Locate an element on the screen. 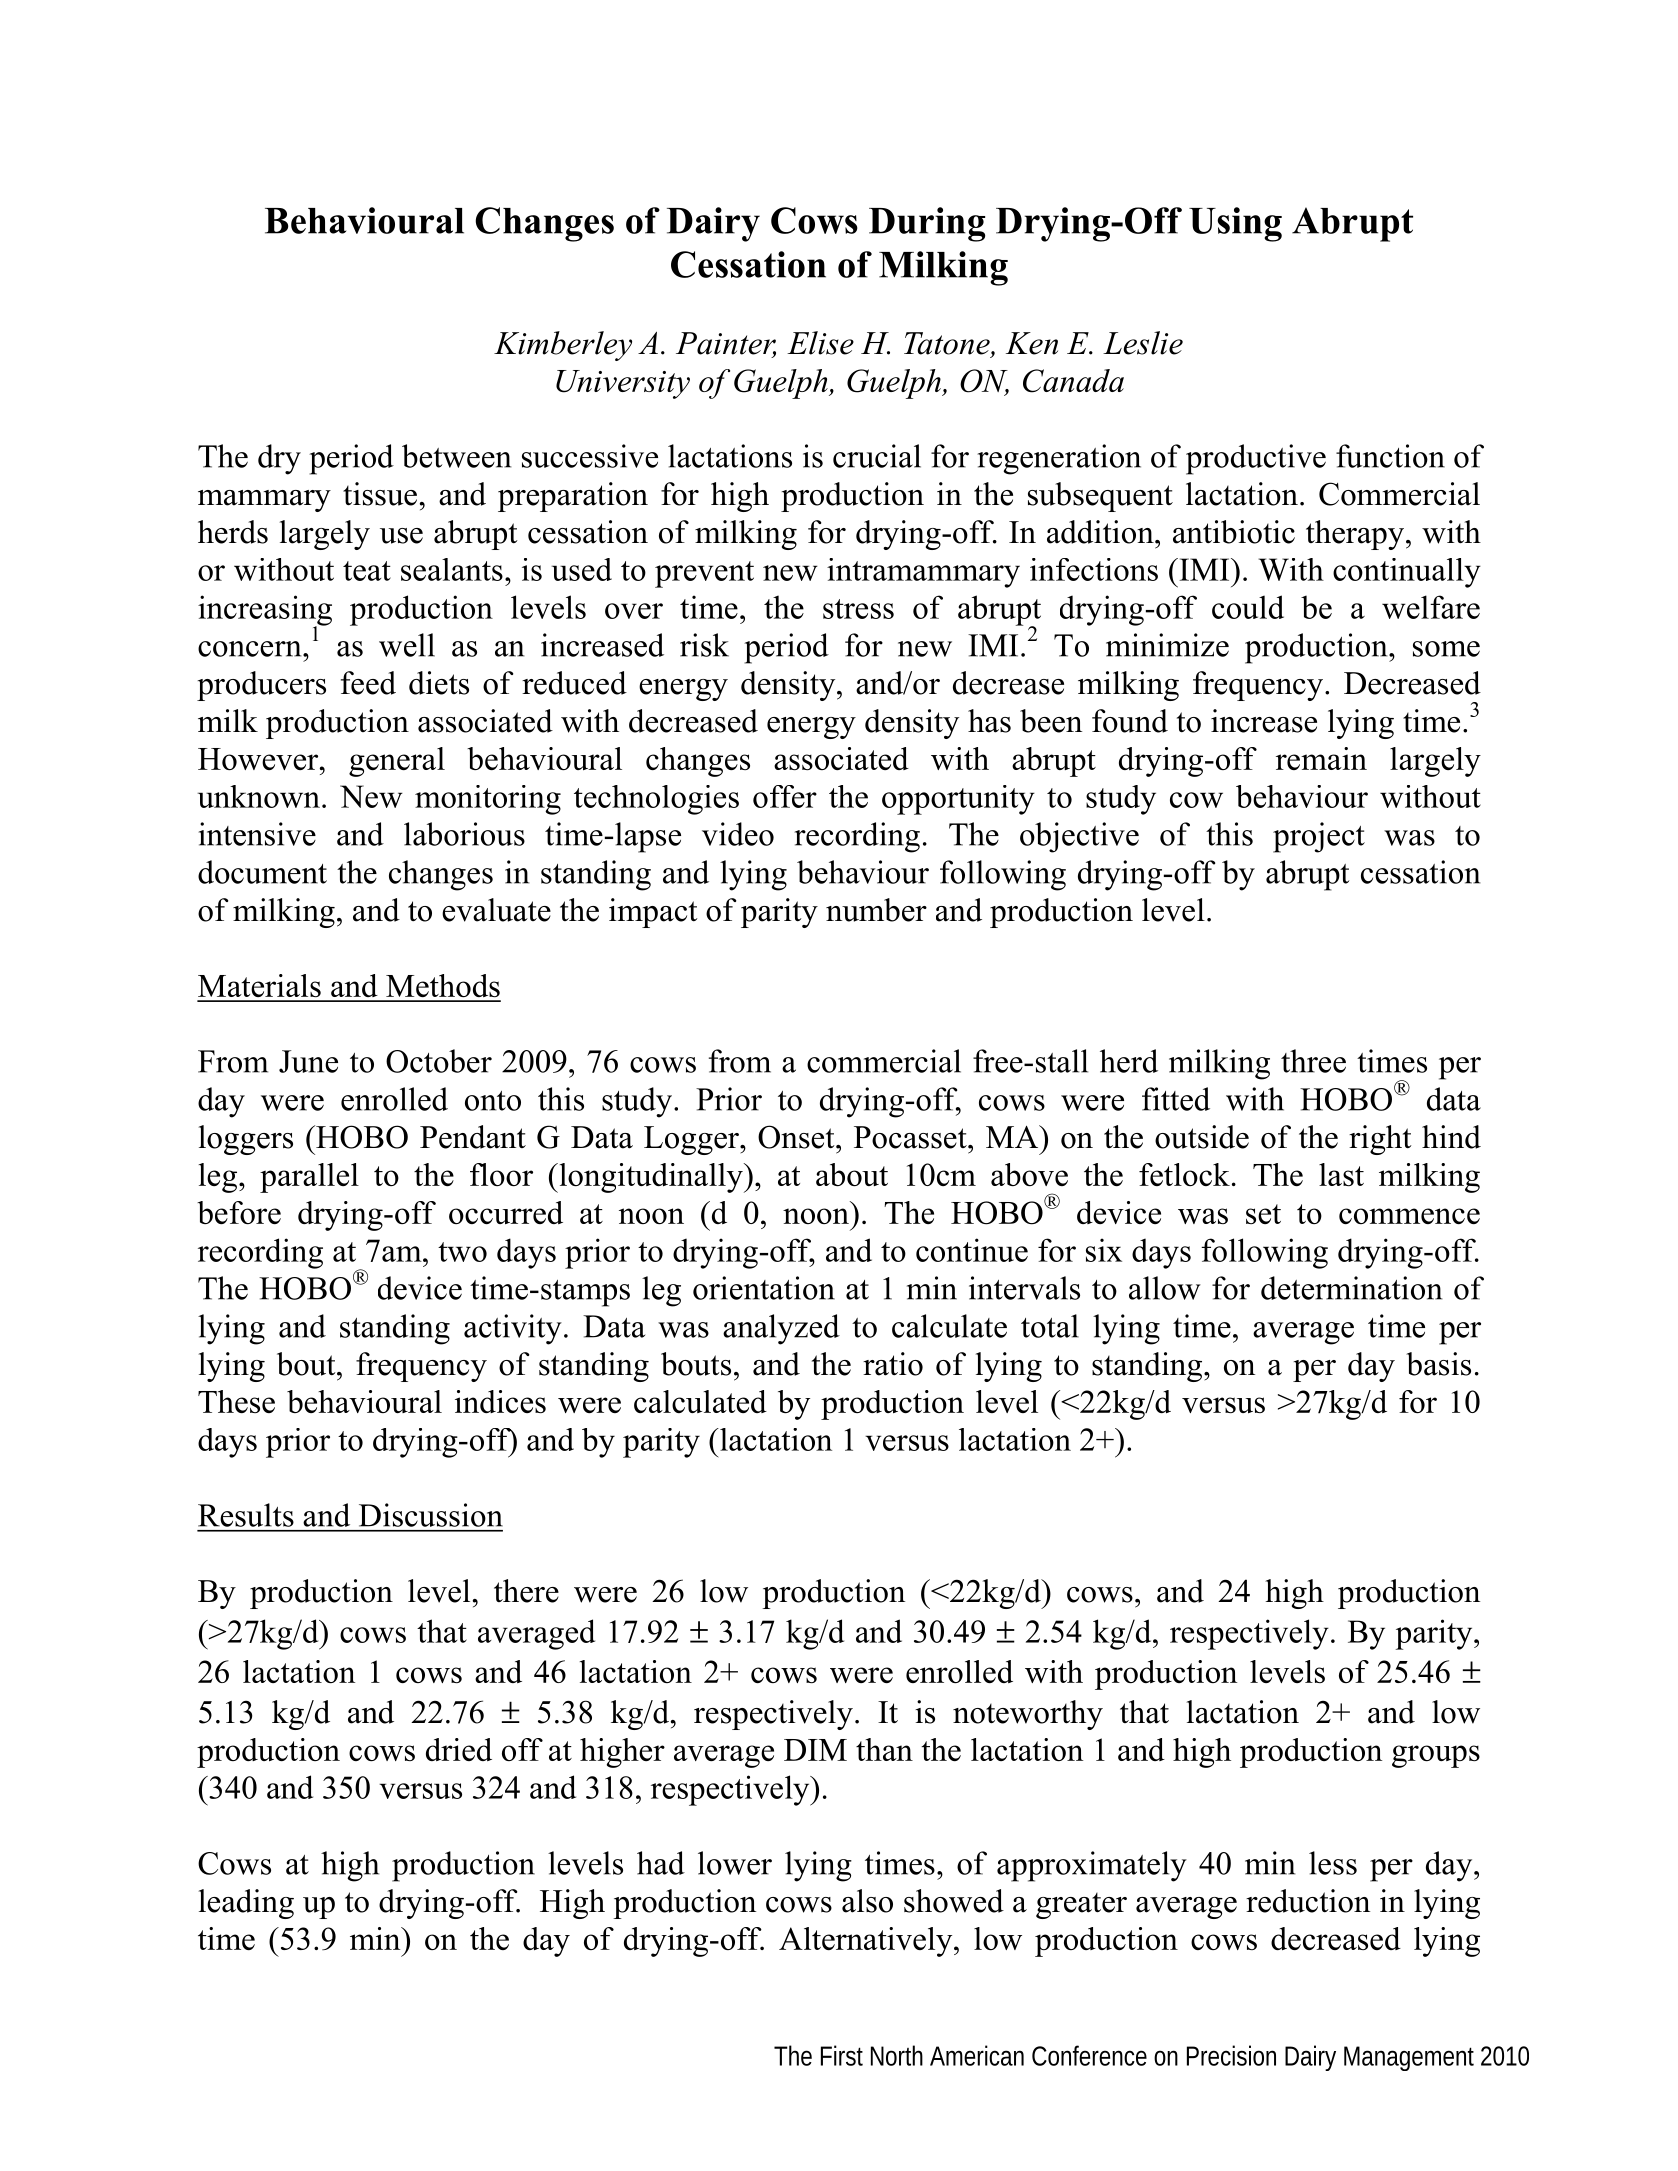 This screenshot has width=1678, height=2171. Kimberley is located at coordinates (563, 346).
